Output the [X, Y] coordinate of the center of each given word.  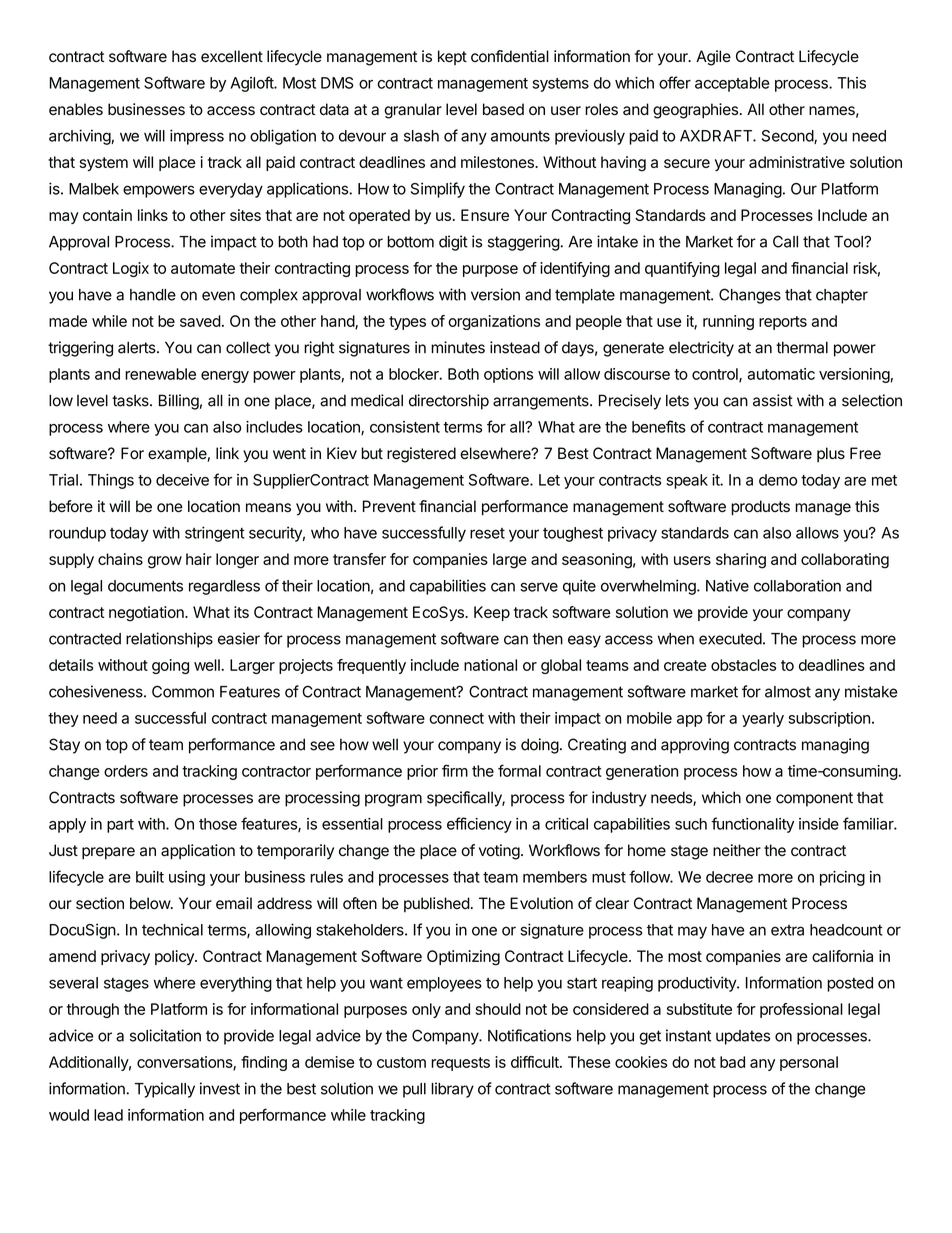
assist [773, 400]
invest [220, 1088]
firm [455, 770]
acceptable [732, 84]
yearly [763, 719]
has [184, 56]
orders [126, 771]
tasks [131, 400]
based [503, 109]
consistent [405, 427]
